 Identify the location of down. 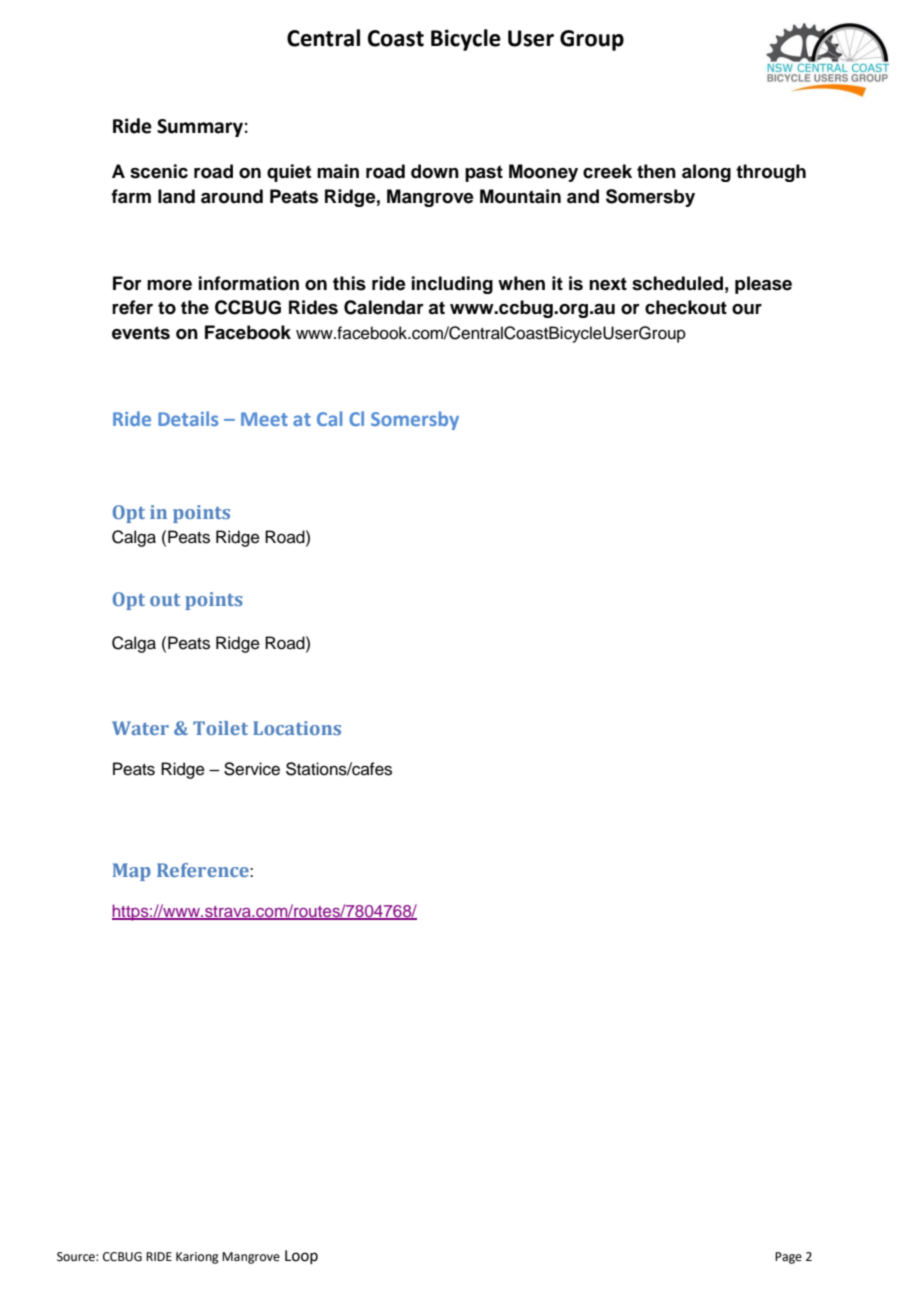
(435, 171).
